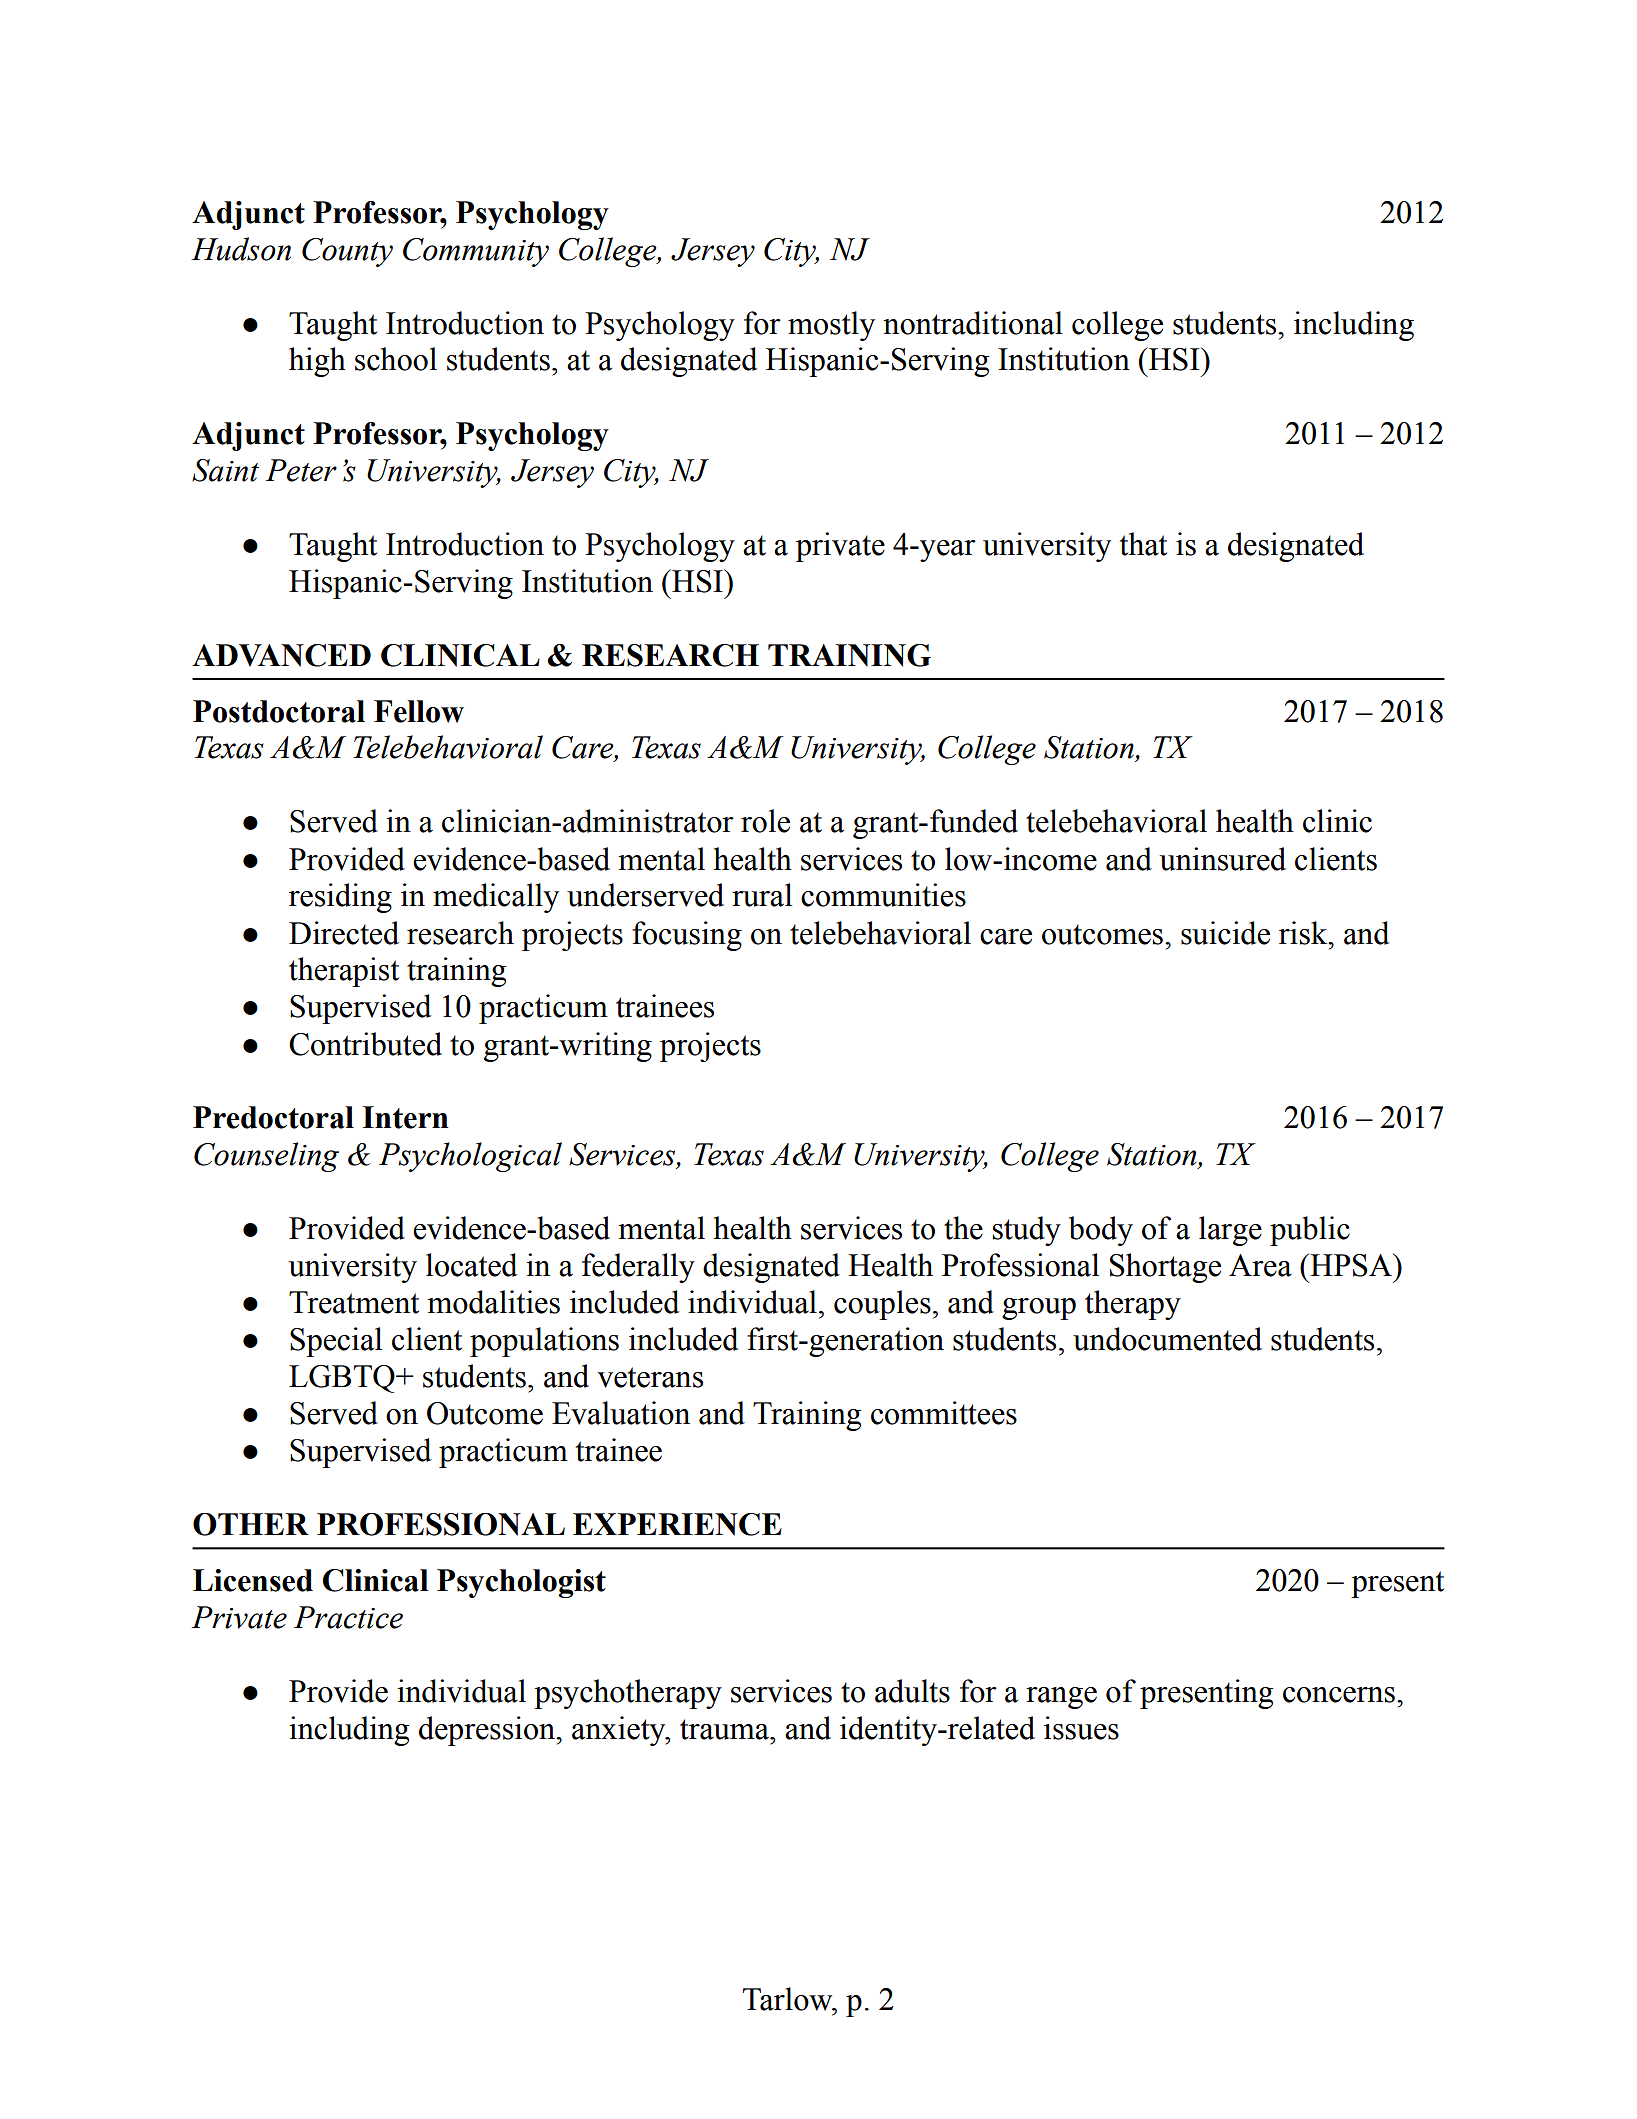 The width and height of the screenshot is (1637, 2119). I want to click on trauma, so click(725, 1729).
